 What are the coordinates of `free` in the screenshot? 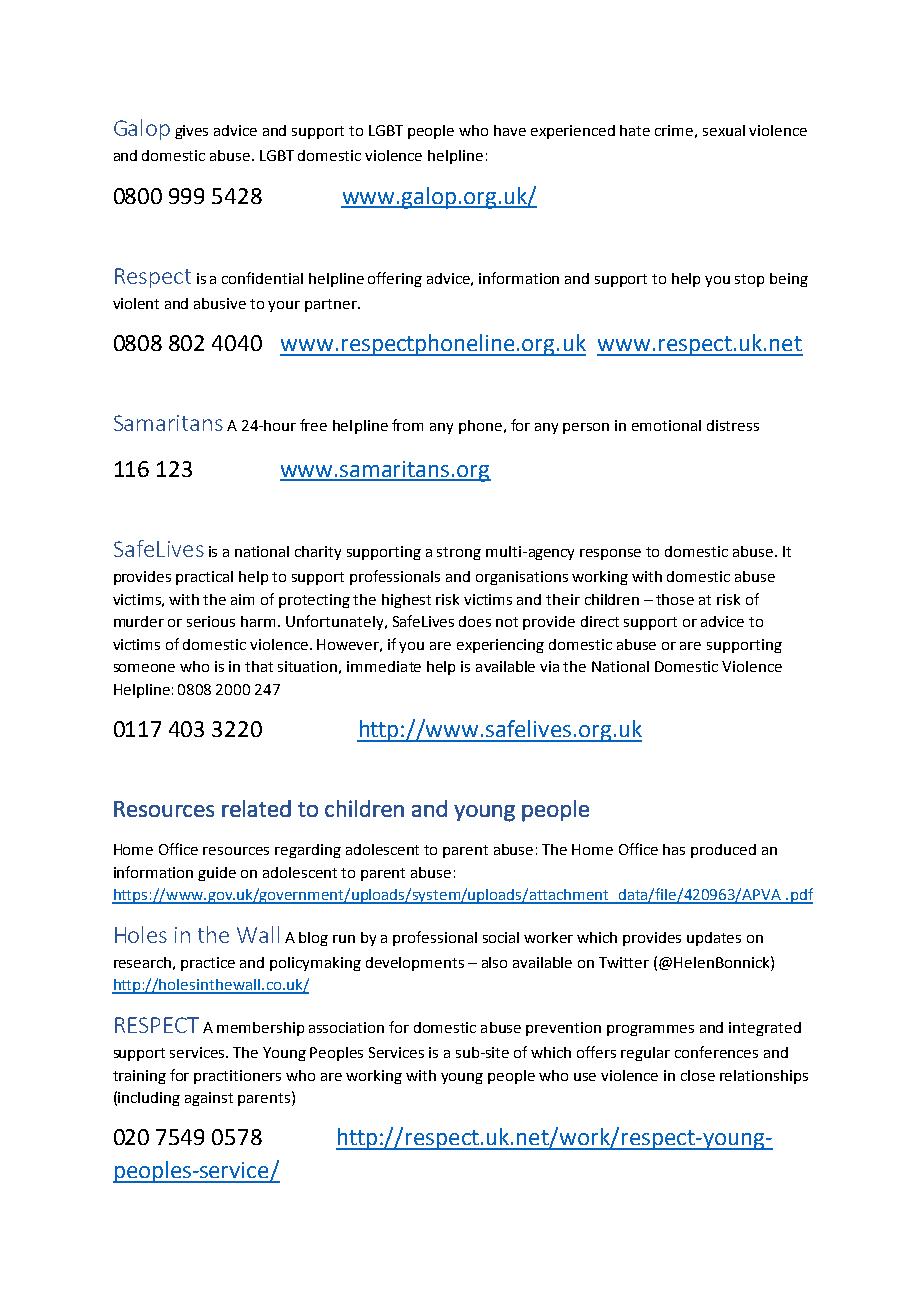 It's located at (313, 425).
